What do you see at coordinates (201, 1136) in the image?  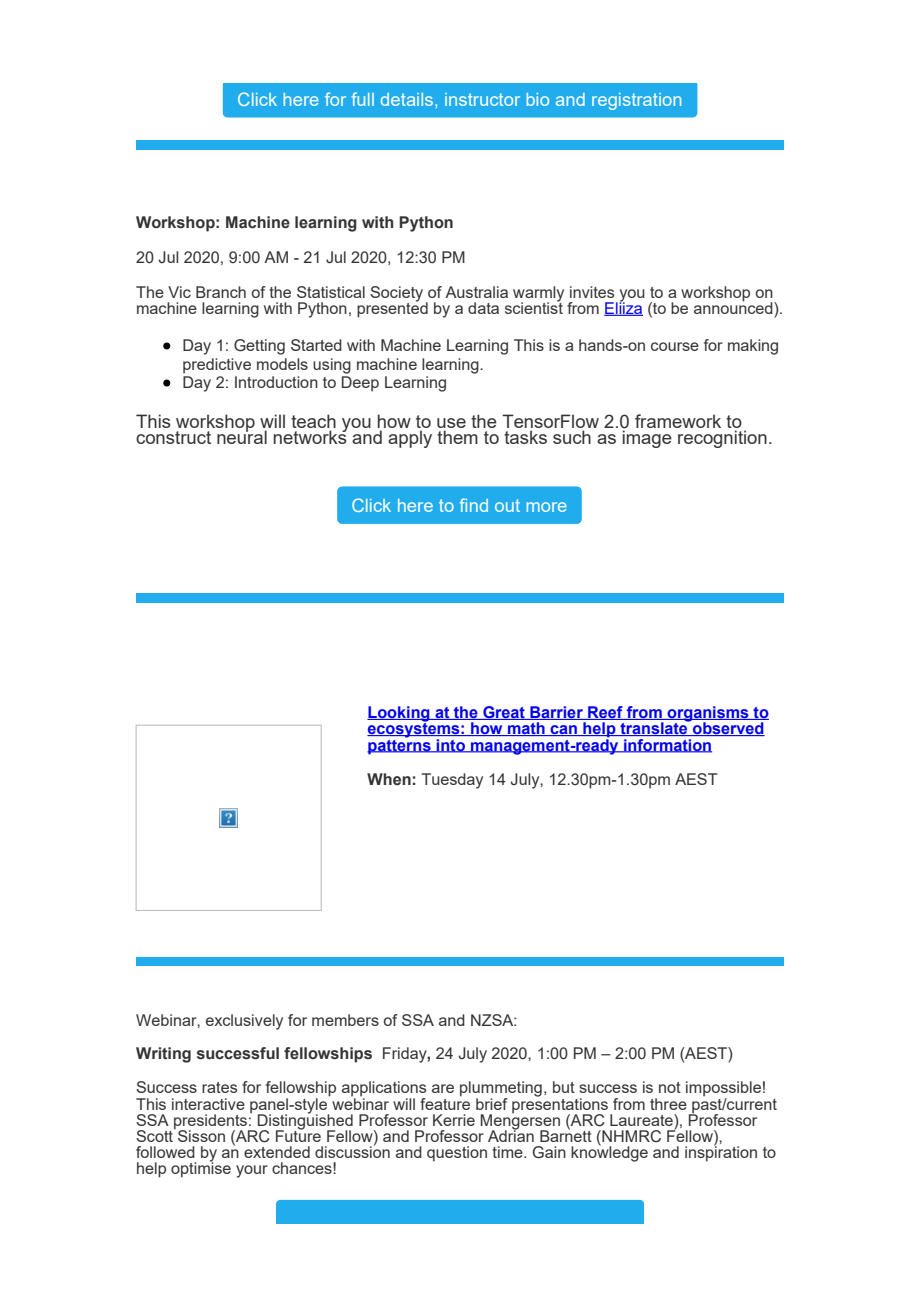 I see `Sisson` at bounding box center [201, 1136].
